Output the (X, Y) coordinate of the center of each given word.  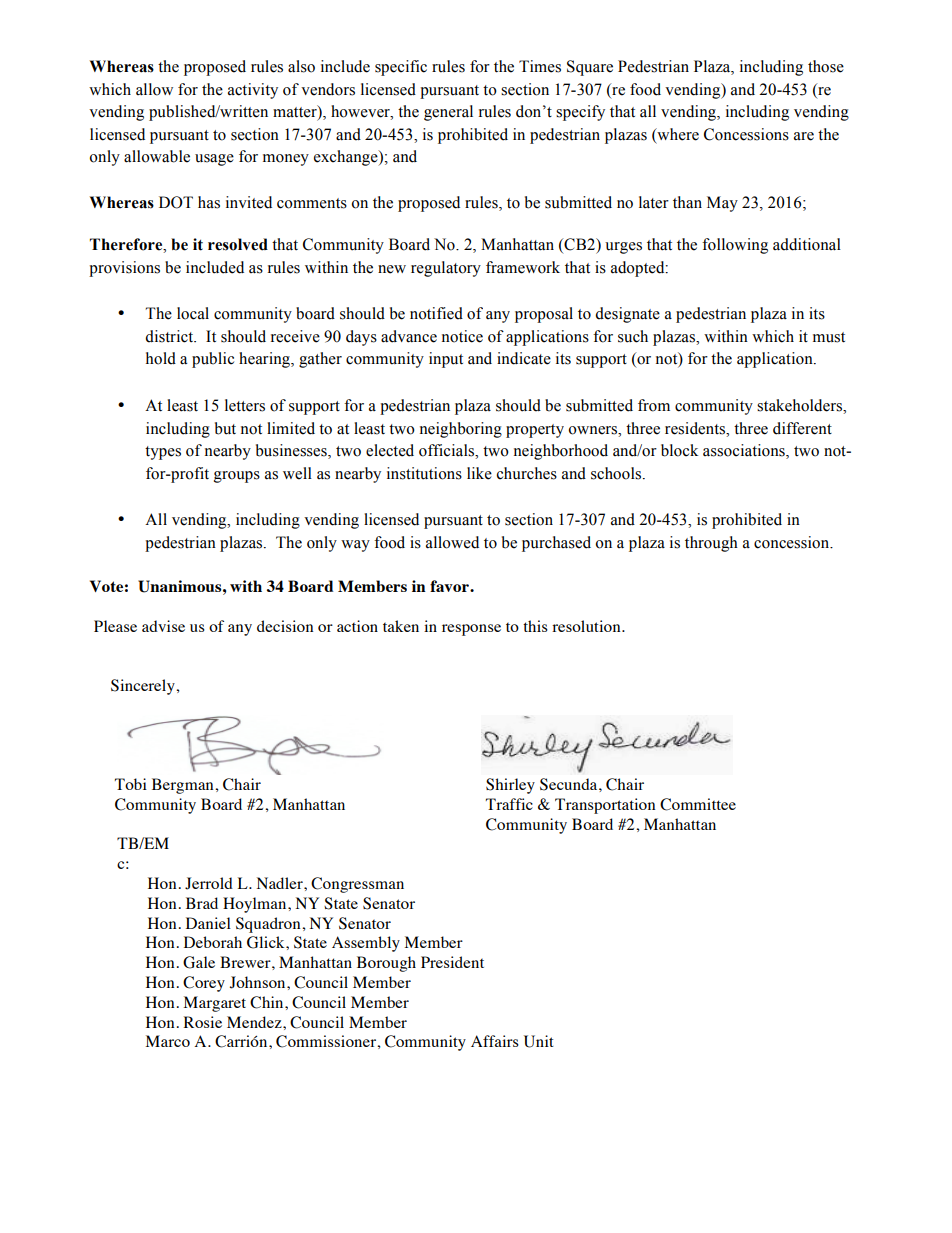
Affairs (495, 1041)
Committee (698, 804)
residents (696, 428)
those (826, 66)
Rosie (203, 1022)
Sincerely (144, 687)
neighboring (461, 430)
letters (245, 405)
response (471, 630)
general (448, 113)
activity (253, 91)
